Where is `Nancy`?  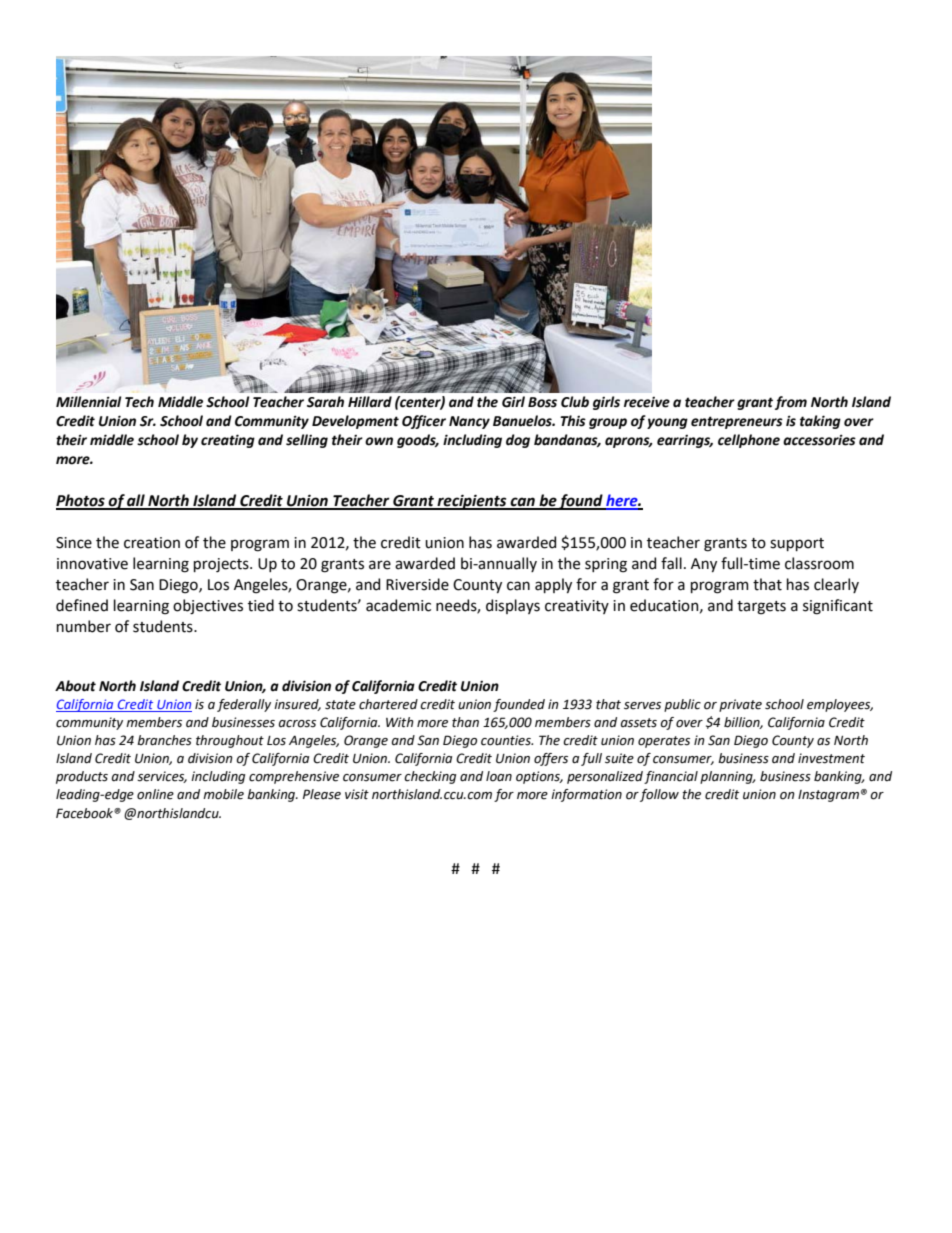 Nancy is located at coordinates (469, 422).
